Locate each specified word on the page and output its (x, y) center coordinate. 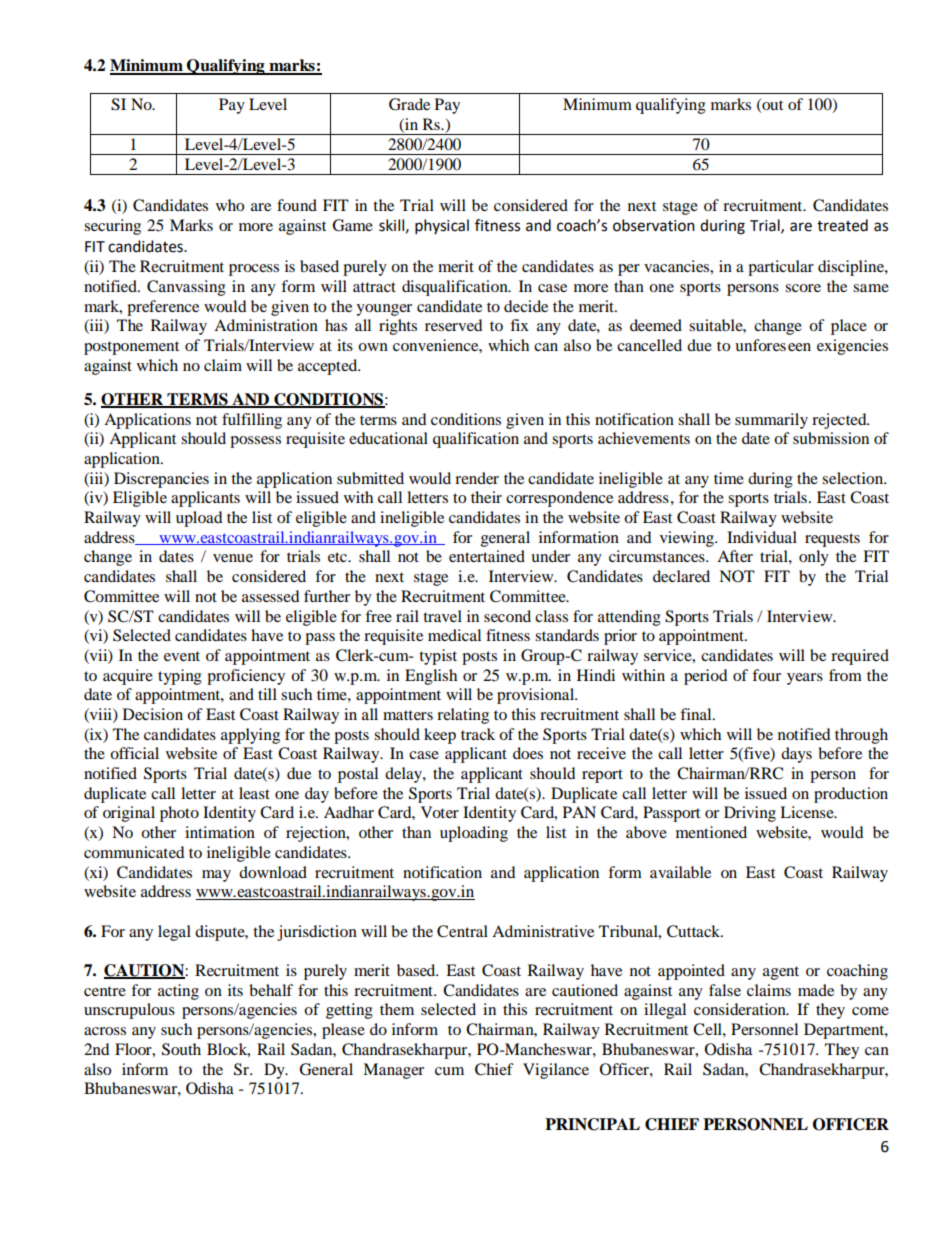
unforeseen (773, 345)
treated (842, 225)
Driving (750, 814)
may (216, 876)
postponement (131, 348)
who (230, 205)
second (507, 616)
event (182, 656)
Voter (440, 812)
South (181, 1049)
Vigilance (556, 1071)
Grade (409, 104)
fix (519, 325)
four (766, 675)
